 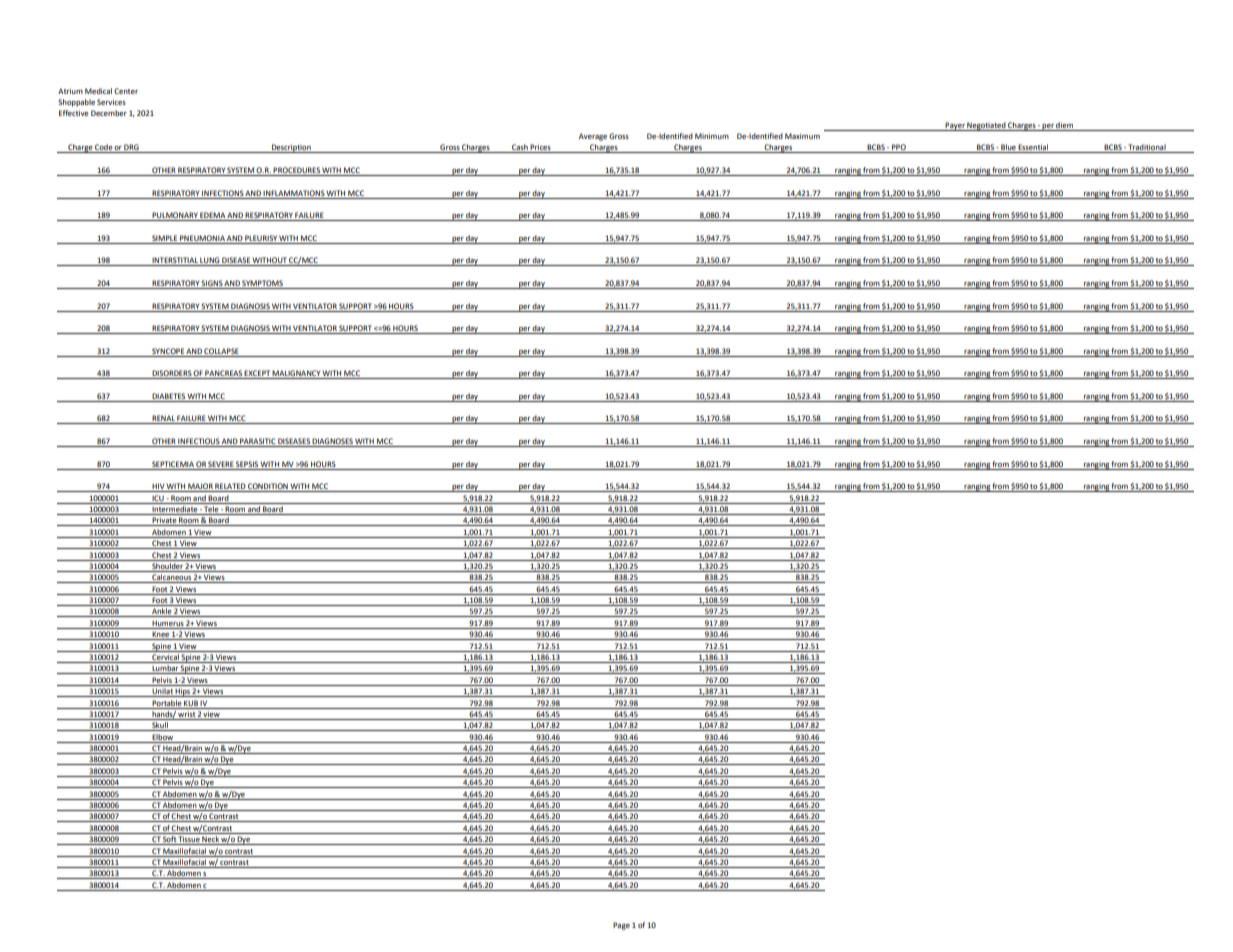 What do you see at coordinates (986, 126) in the page?
I see `Negotiated` at bounding box center [986, 126].
